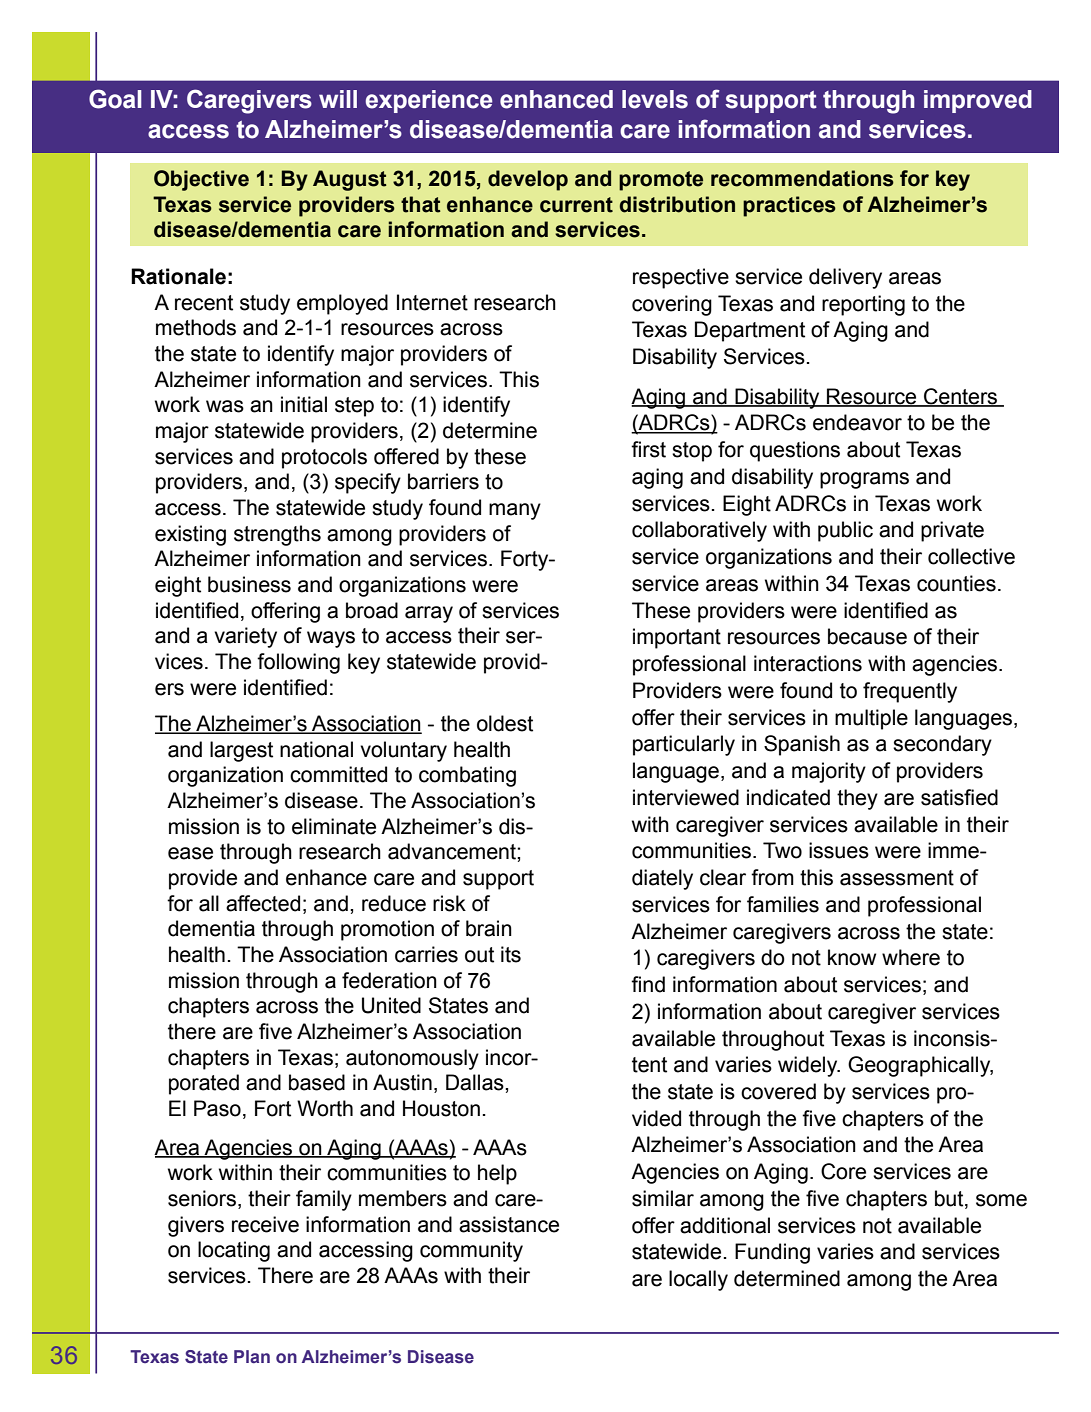 The image size is (1091, 1412). What do you see at coordinates (528, 180) in the screenshot?
I see `develop` at bounding box center [528, 180].
